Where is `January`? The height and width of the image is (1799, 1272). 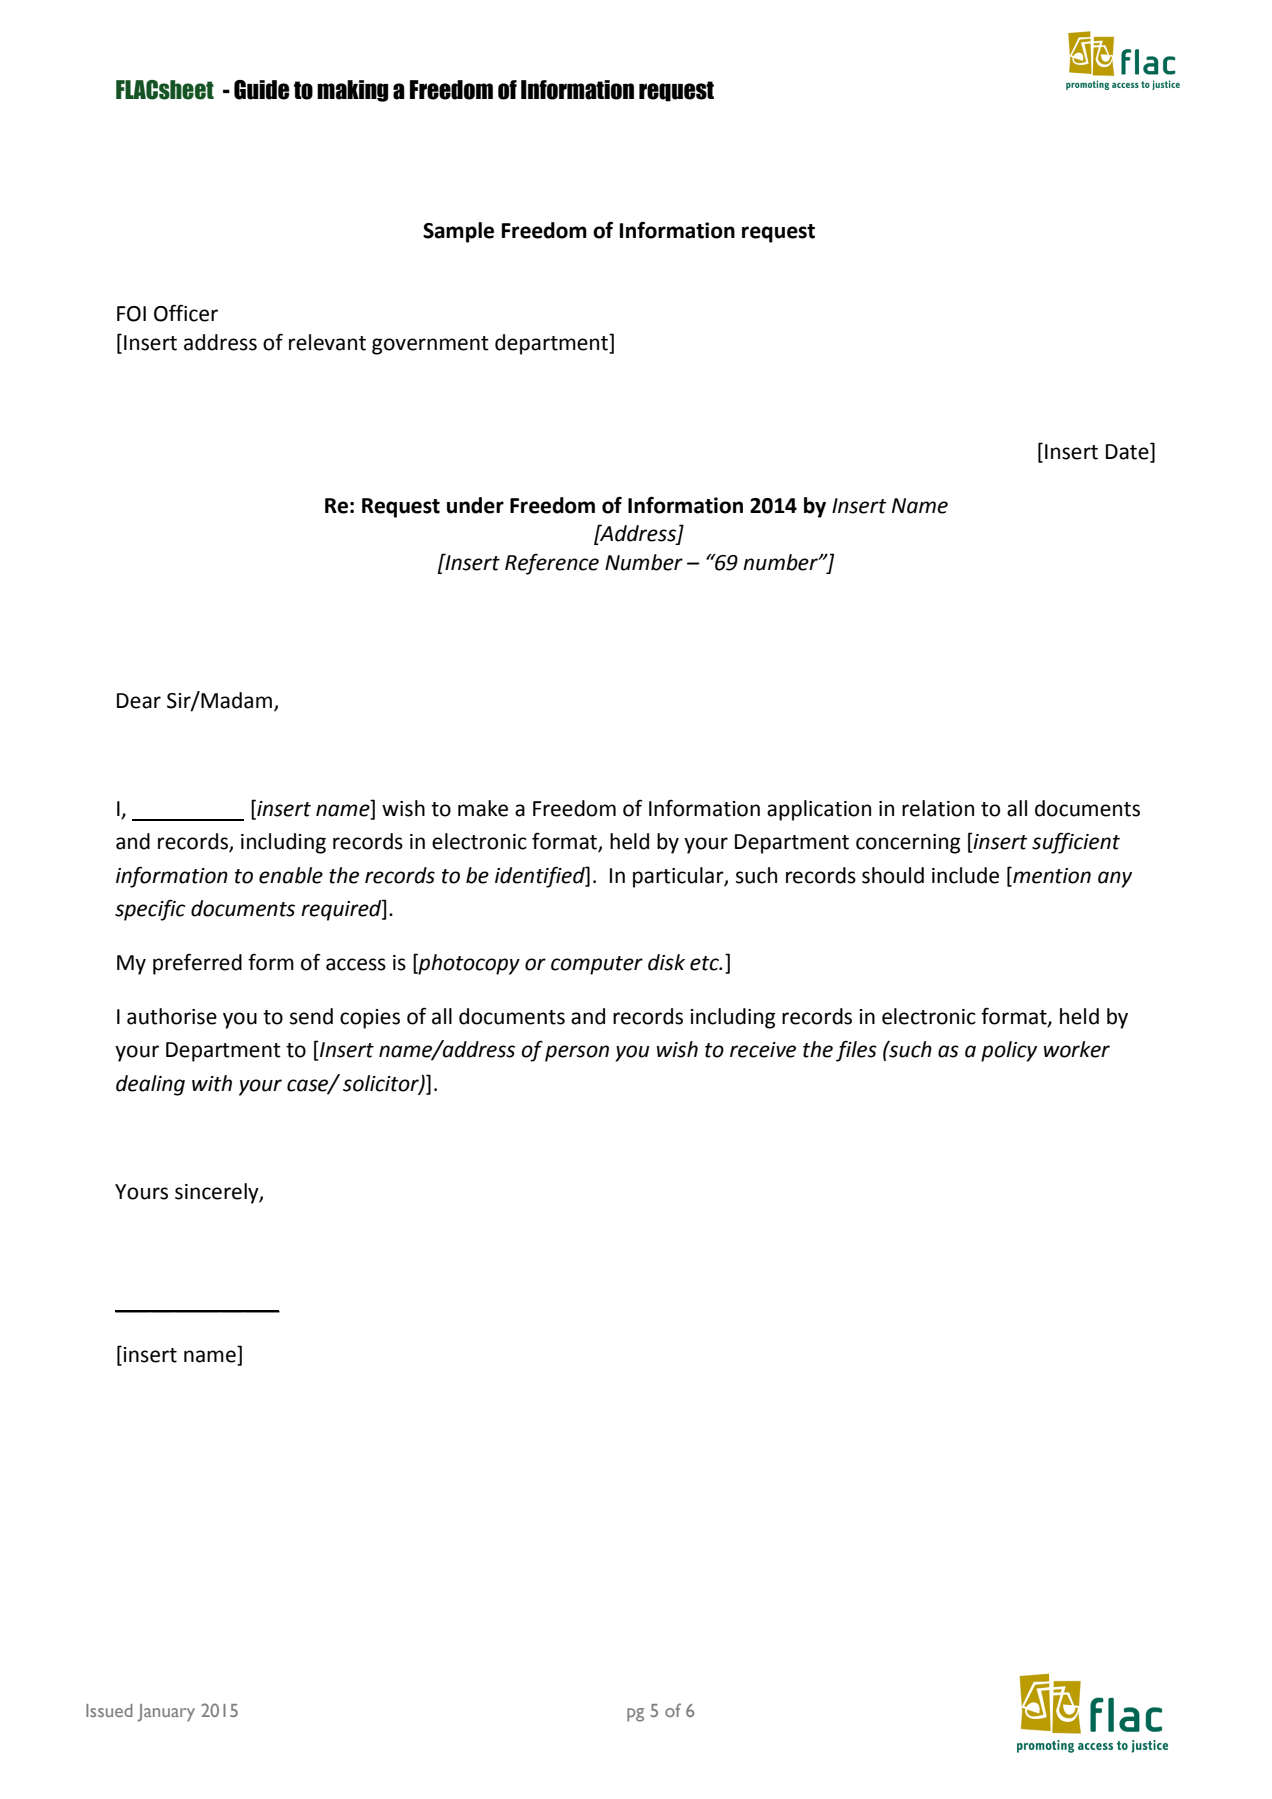
January is located at coordinates (166, 1713).
